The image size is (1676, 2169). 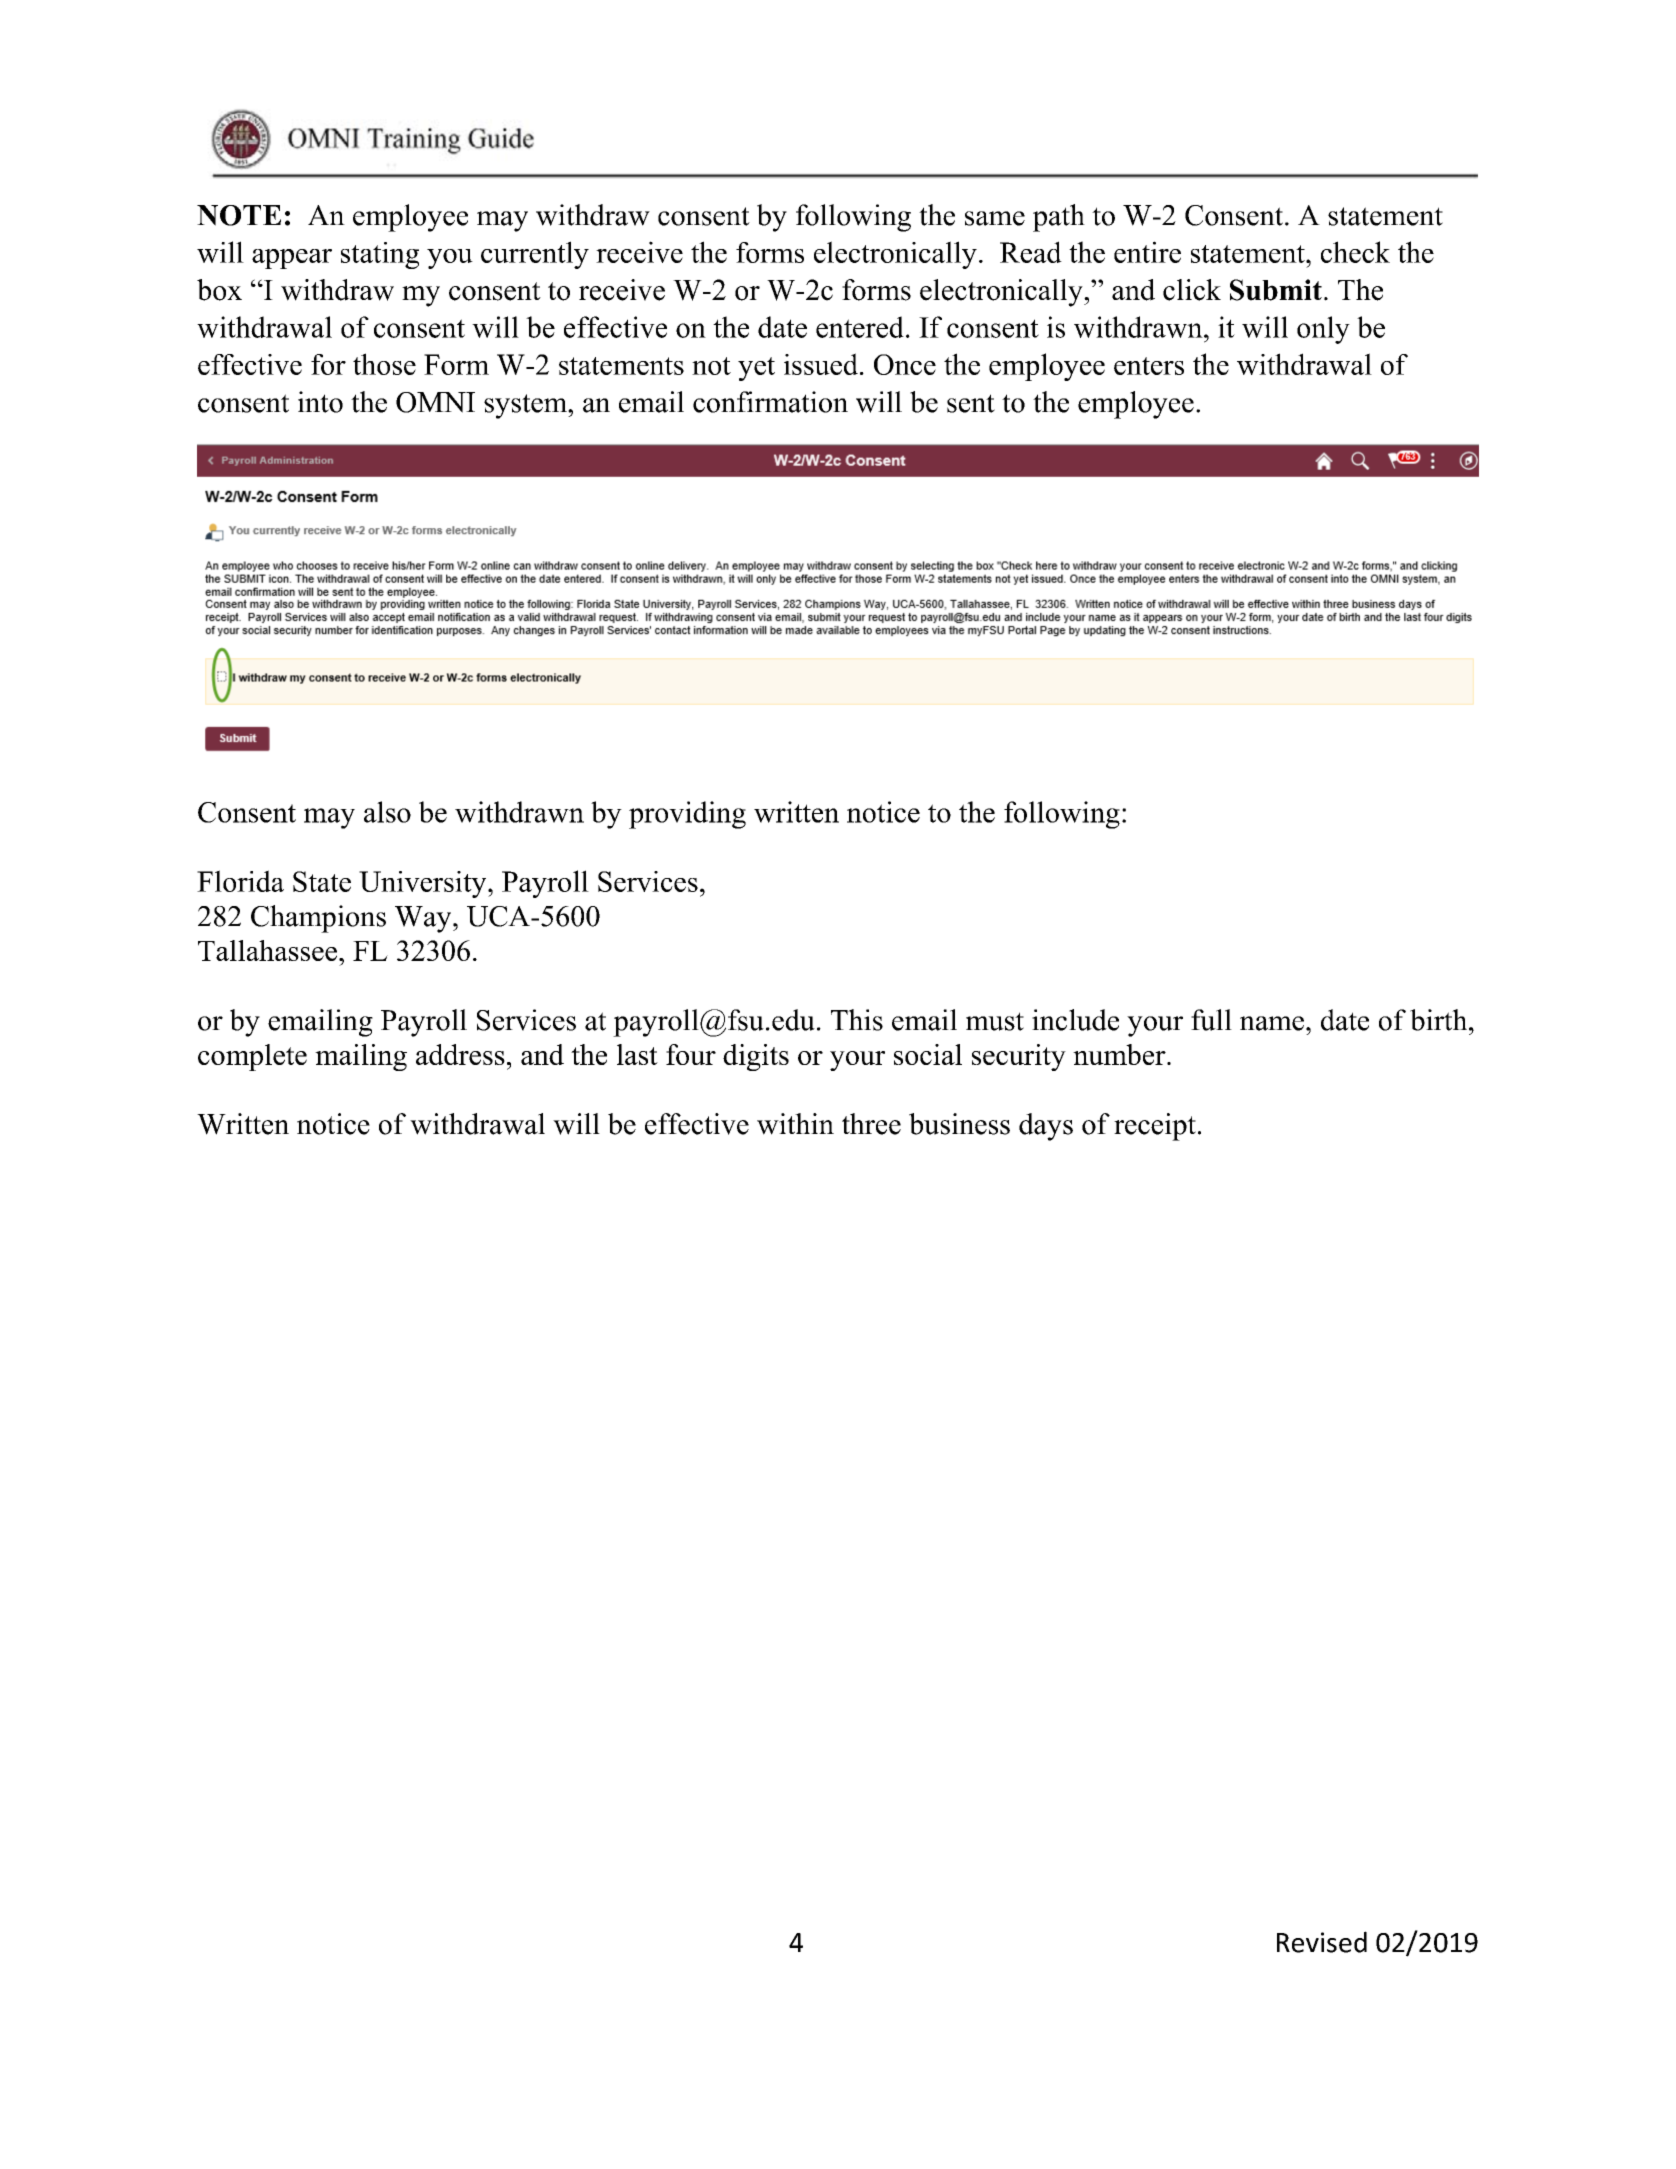 I want to click on Revised, so click(x=1322, y=1942).
